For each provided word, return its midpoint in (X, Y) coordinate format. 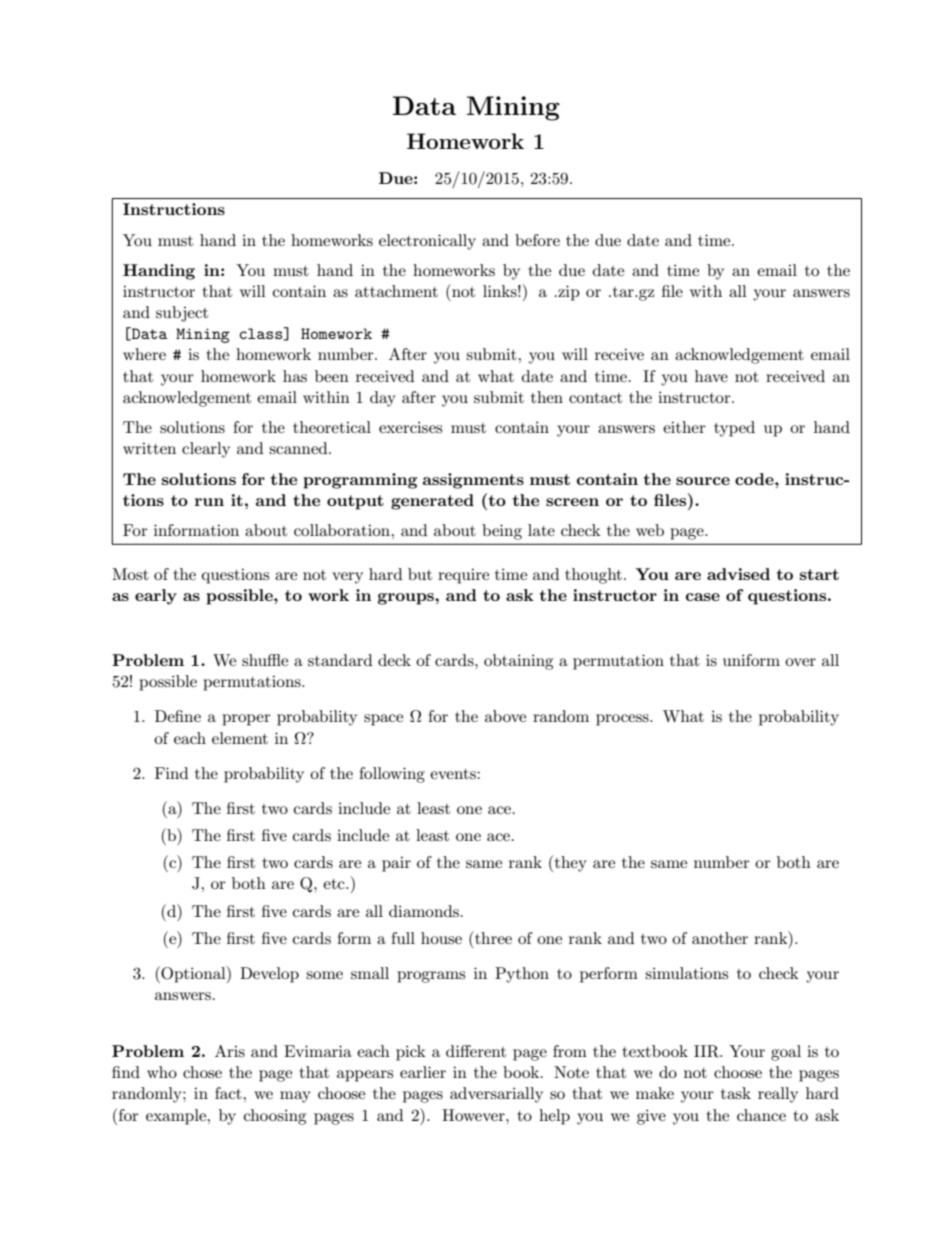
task (736, 1093)
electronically (427, 242)
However (474, 1115)
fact (229, 1093)
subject (182, 314)
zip (568, 293)
